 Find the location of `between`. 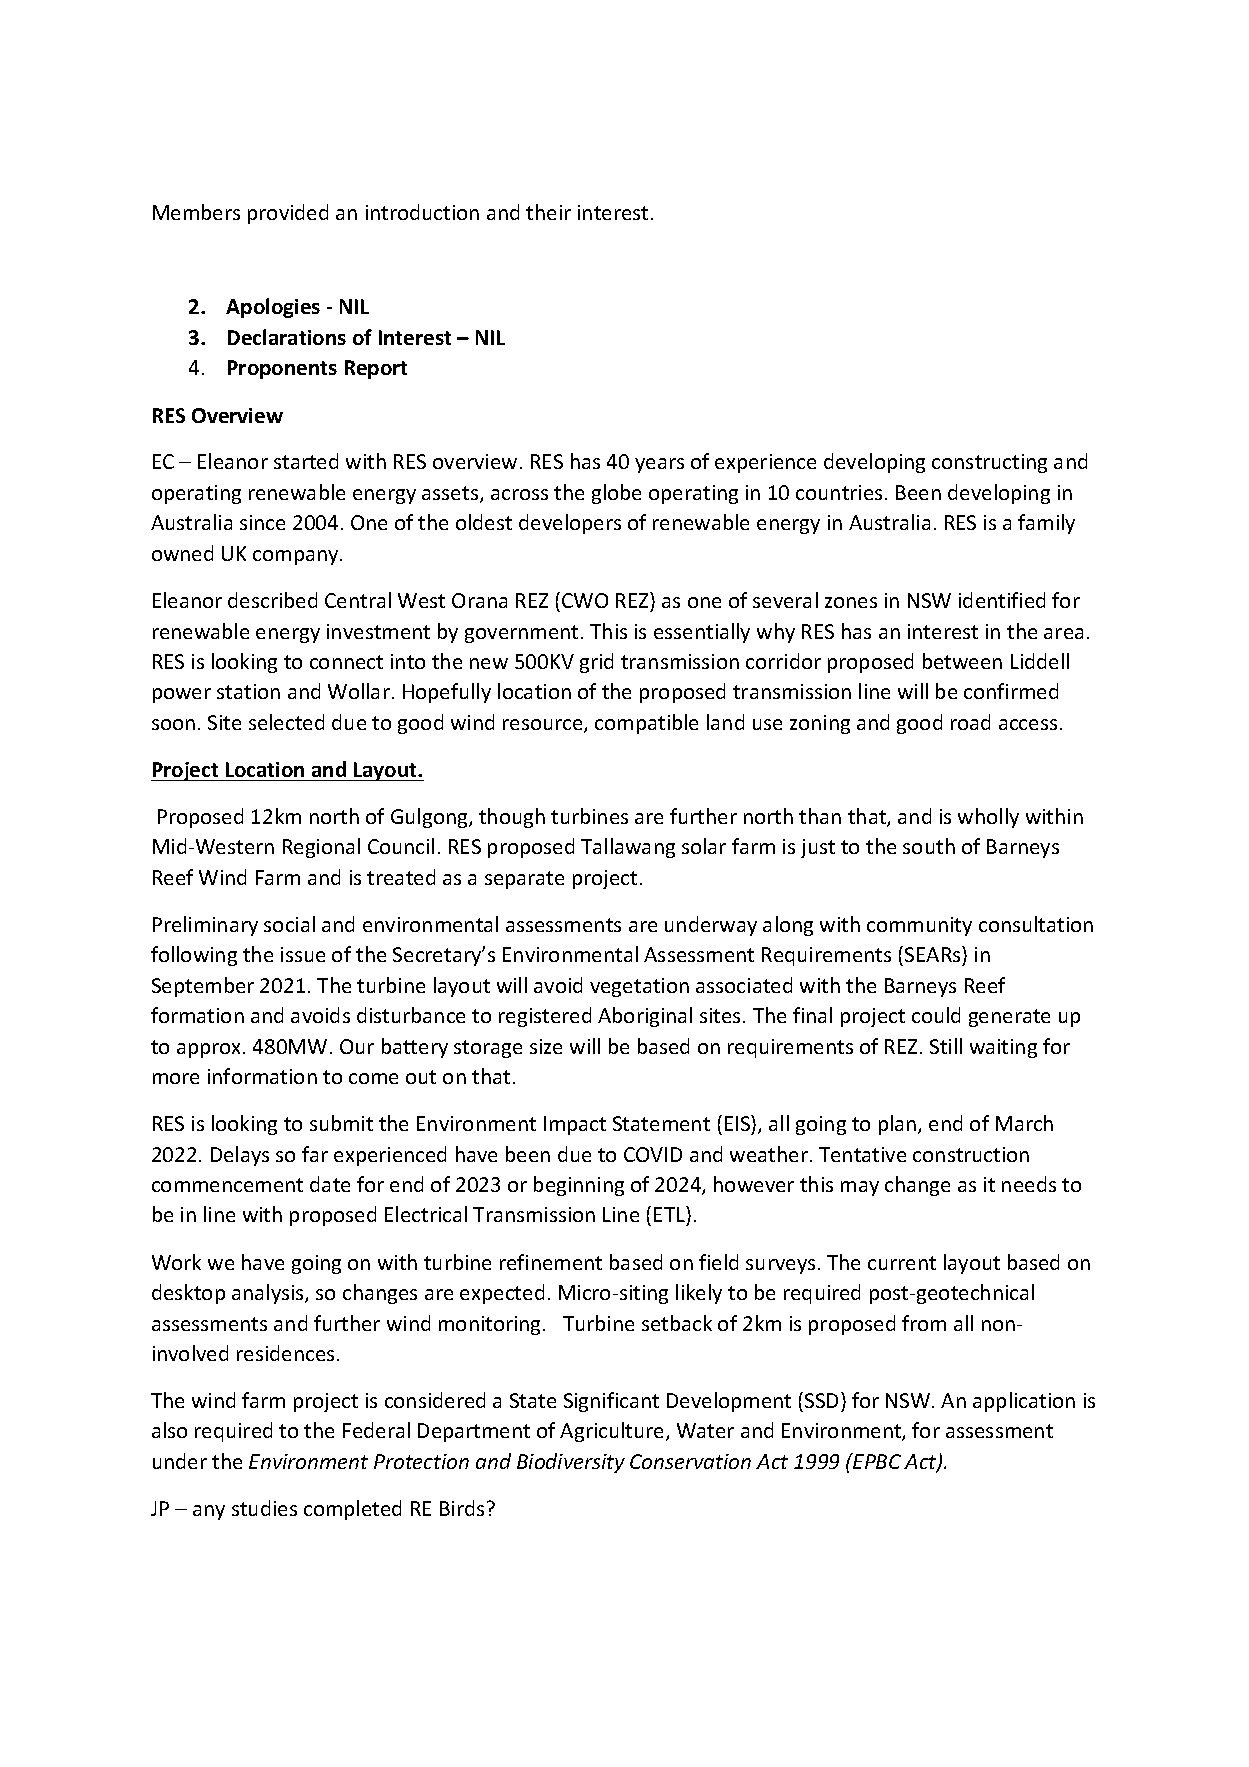

between is located at coordinates (962, 661).
